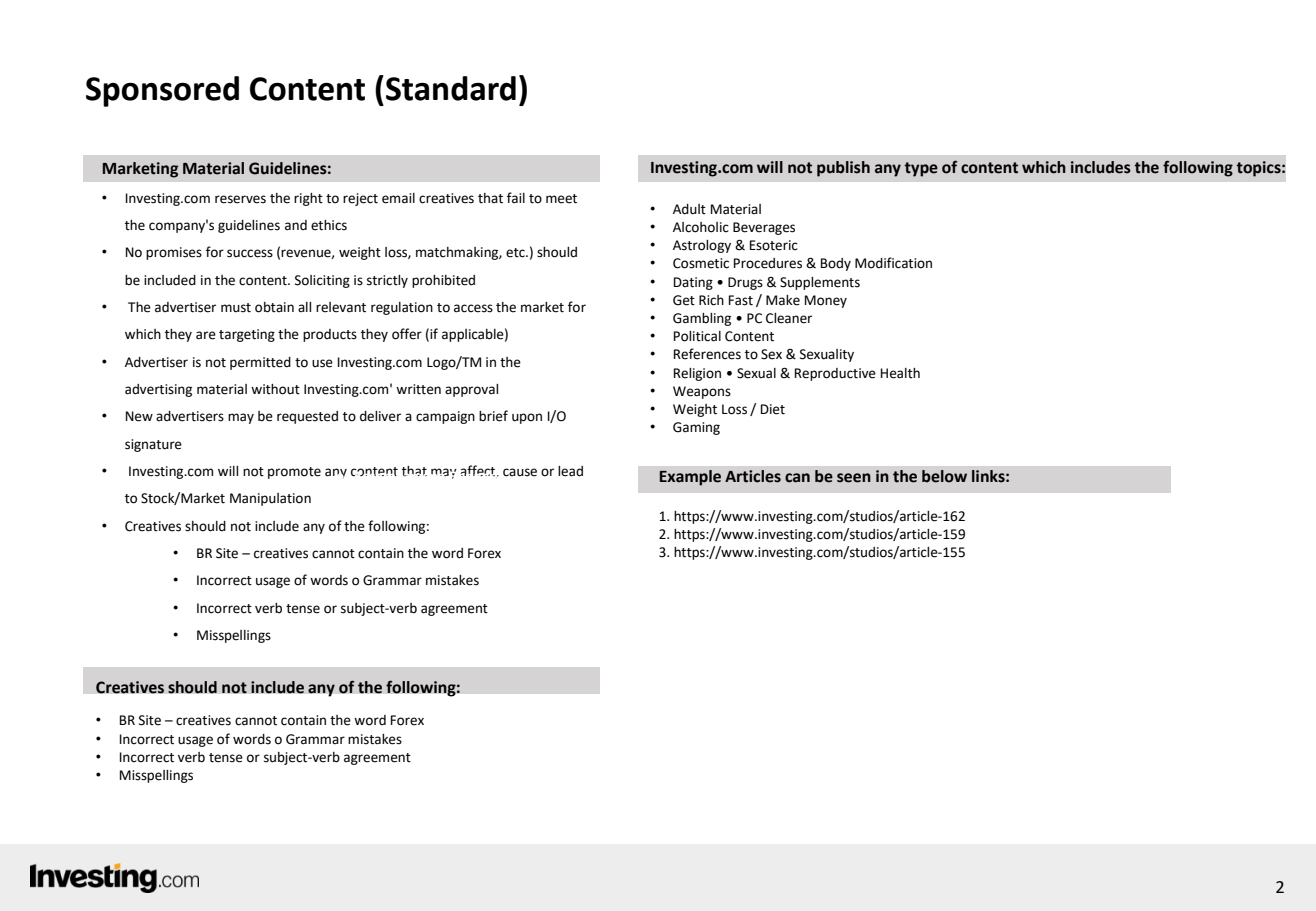 This screenshot has height=911, width=1316. Describe the element at coordinates (451, 88) in the screenshot. I see `Standard` at that location.
